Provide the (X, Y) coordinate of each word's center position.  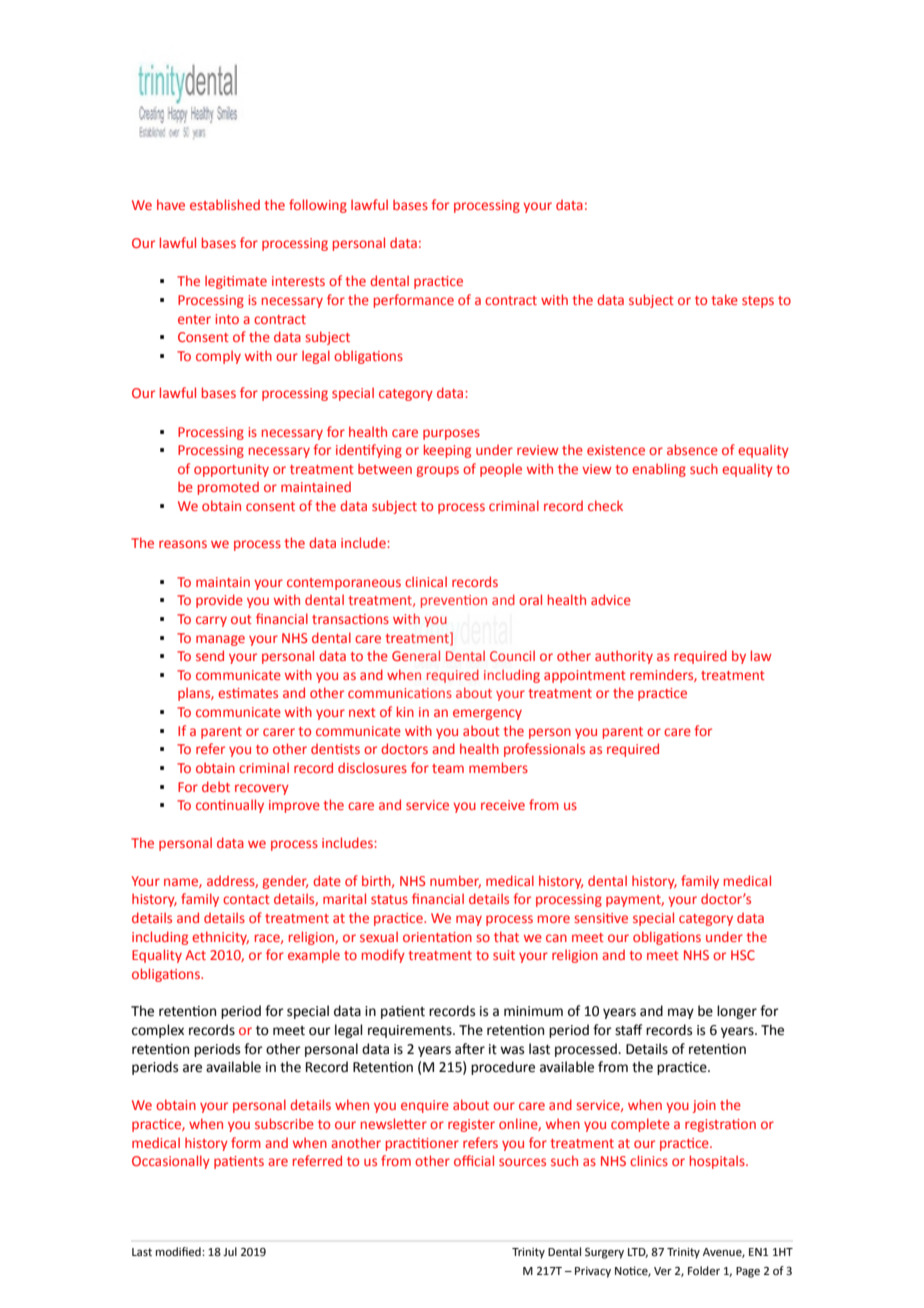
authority (624, 657)
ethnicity (220, 938)
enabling (659, 470)
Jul (230, 1251)
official (474, 1160)
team (448, 768)
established (225, 204)
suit (504, 955)
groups (438, 471)
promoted (228, 488)
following (318, 206)
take (724, 299)
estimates (248, 693)
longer (737, 1012)
